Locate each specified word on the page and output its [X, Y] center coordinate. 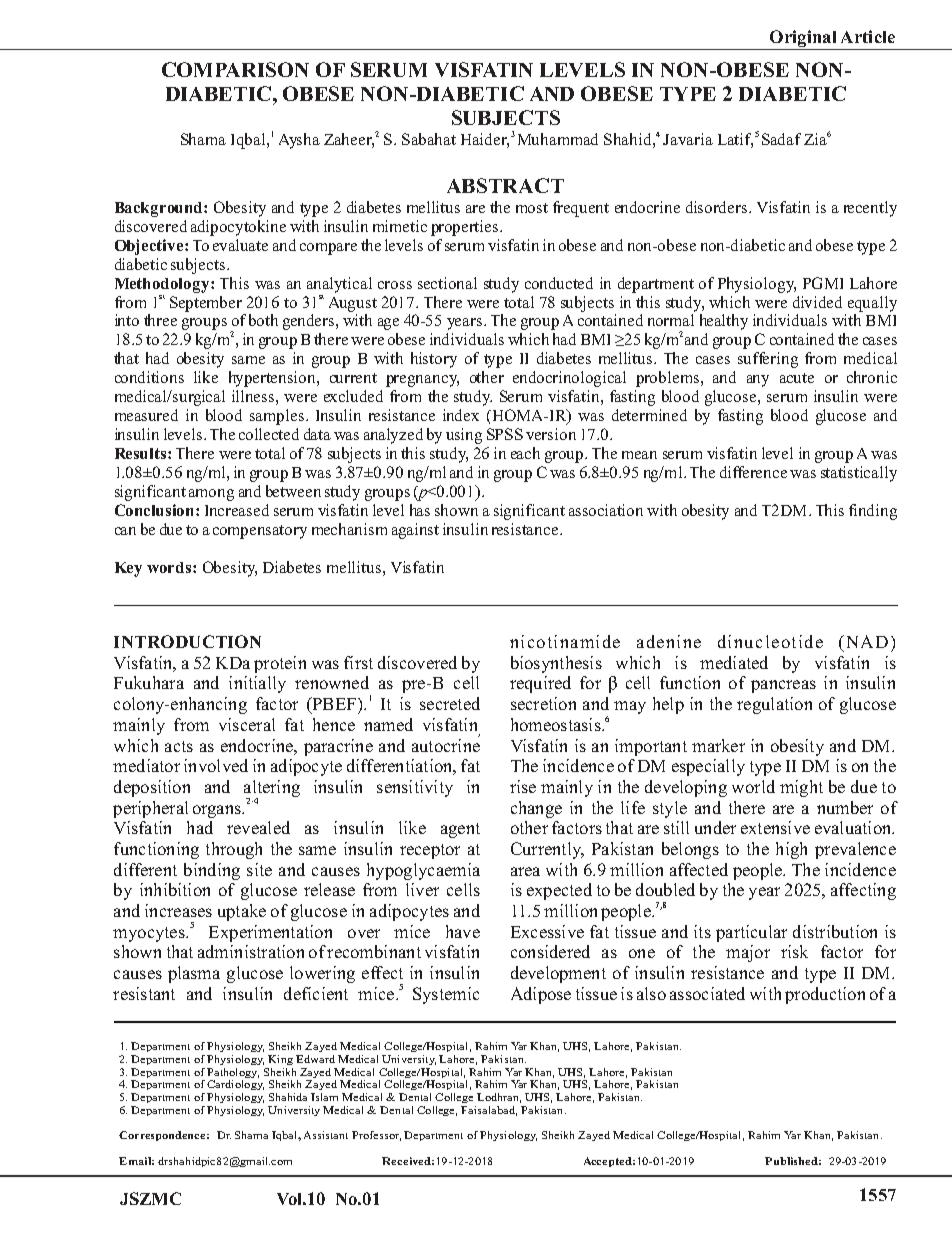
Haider [485, 140]
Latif [735, 140]
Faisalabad [489, 1111]
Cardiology [235, 1085]
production [825, 995]
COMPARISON [235, 69]
